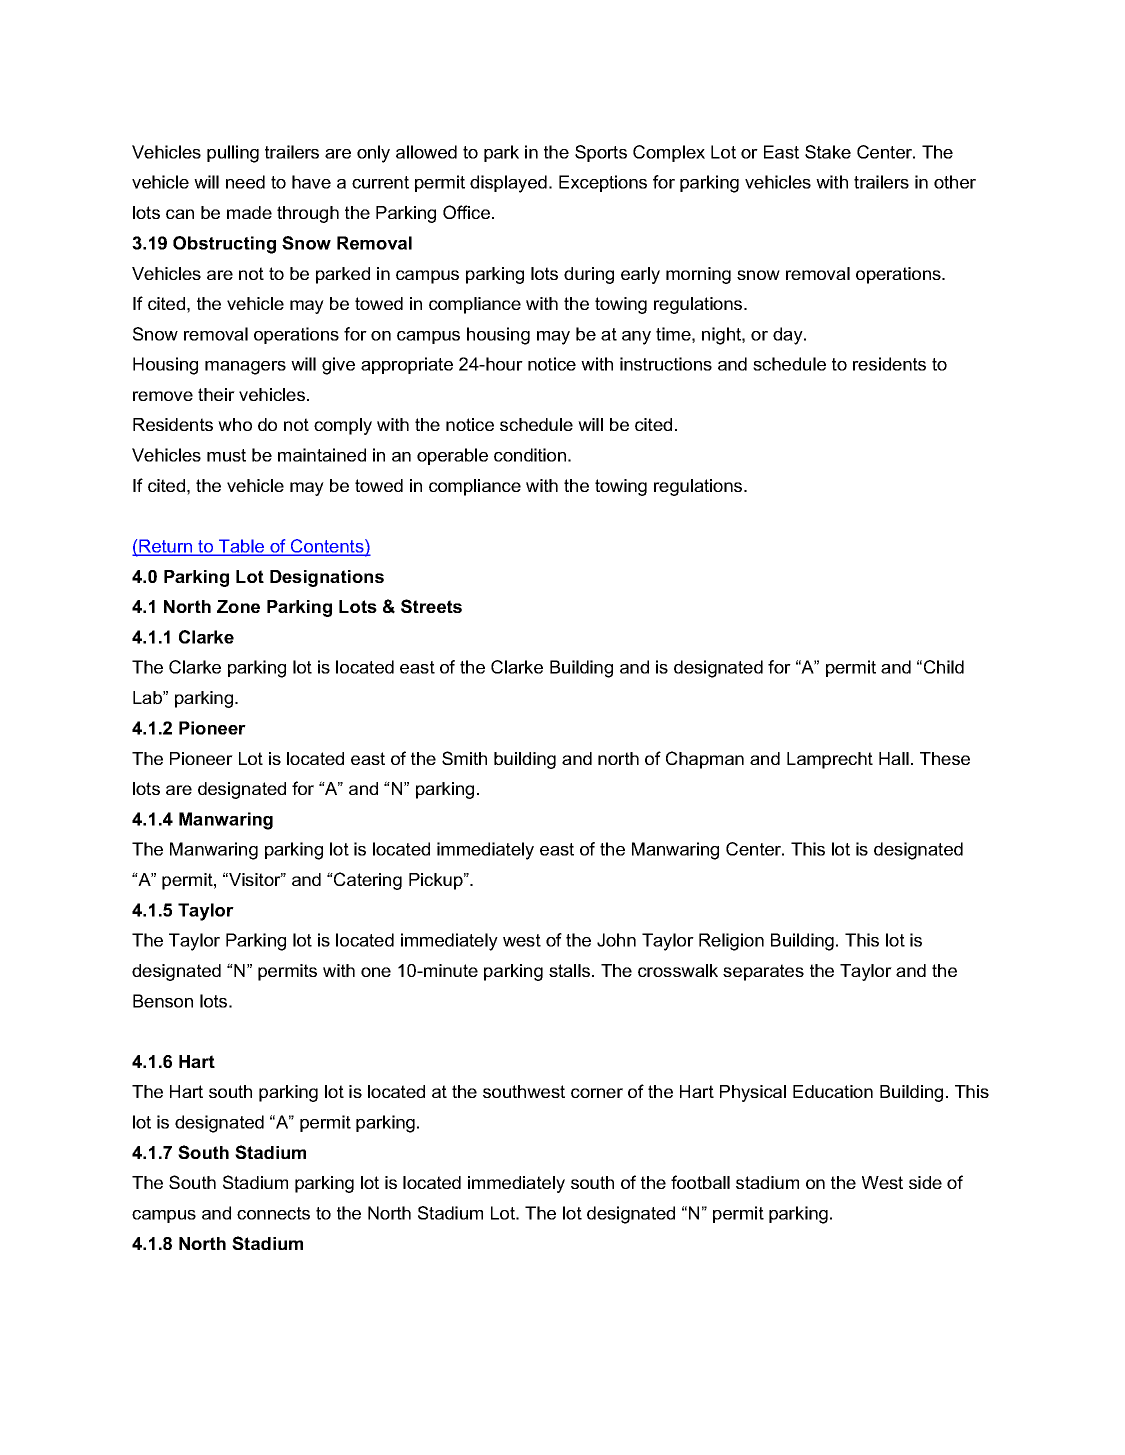  Describe the element at coordinates (944, 667) in the document. I see `Child` at that location.
